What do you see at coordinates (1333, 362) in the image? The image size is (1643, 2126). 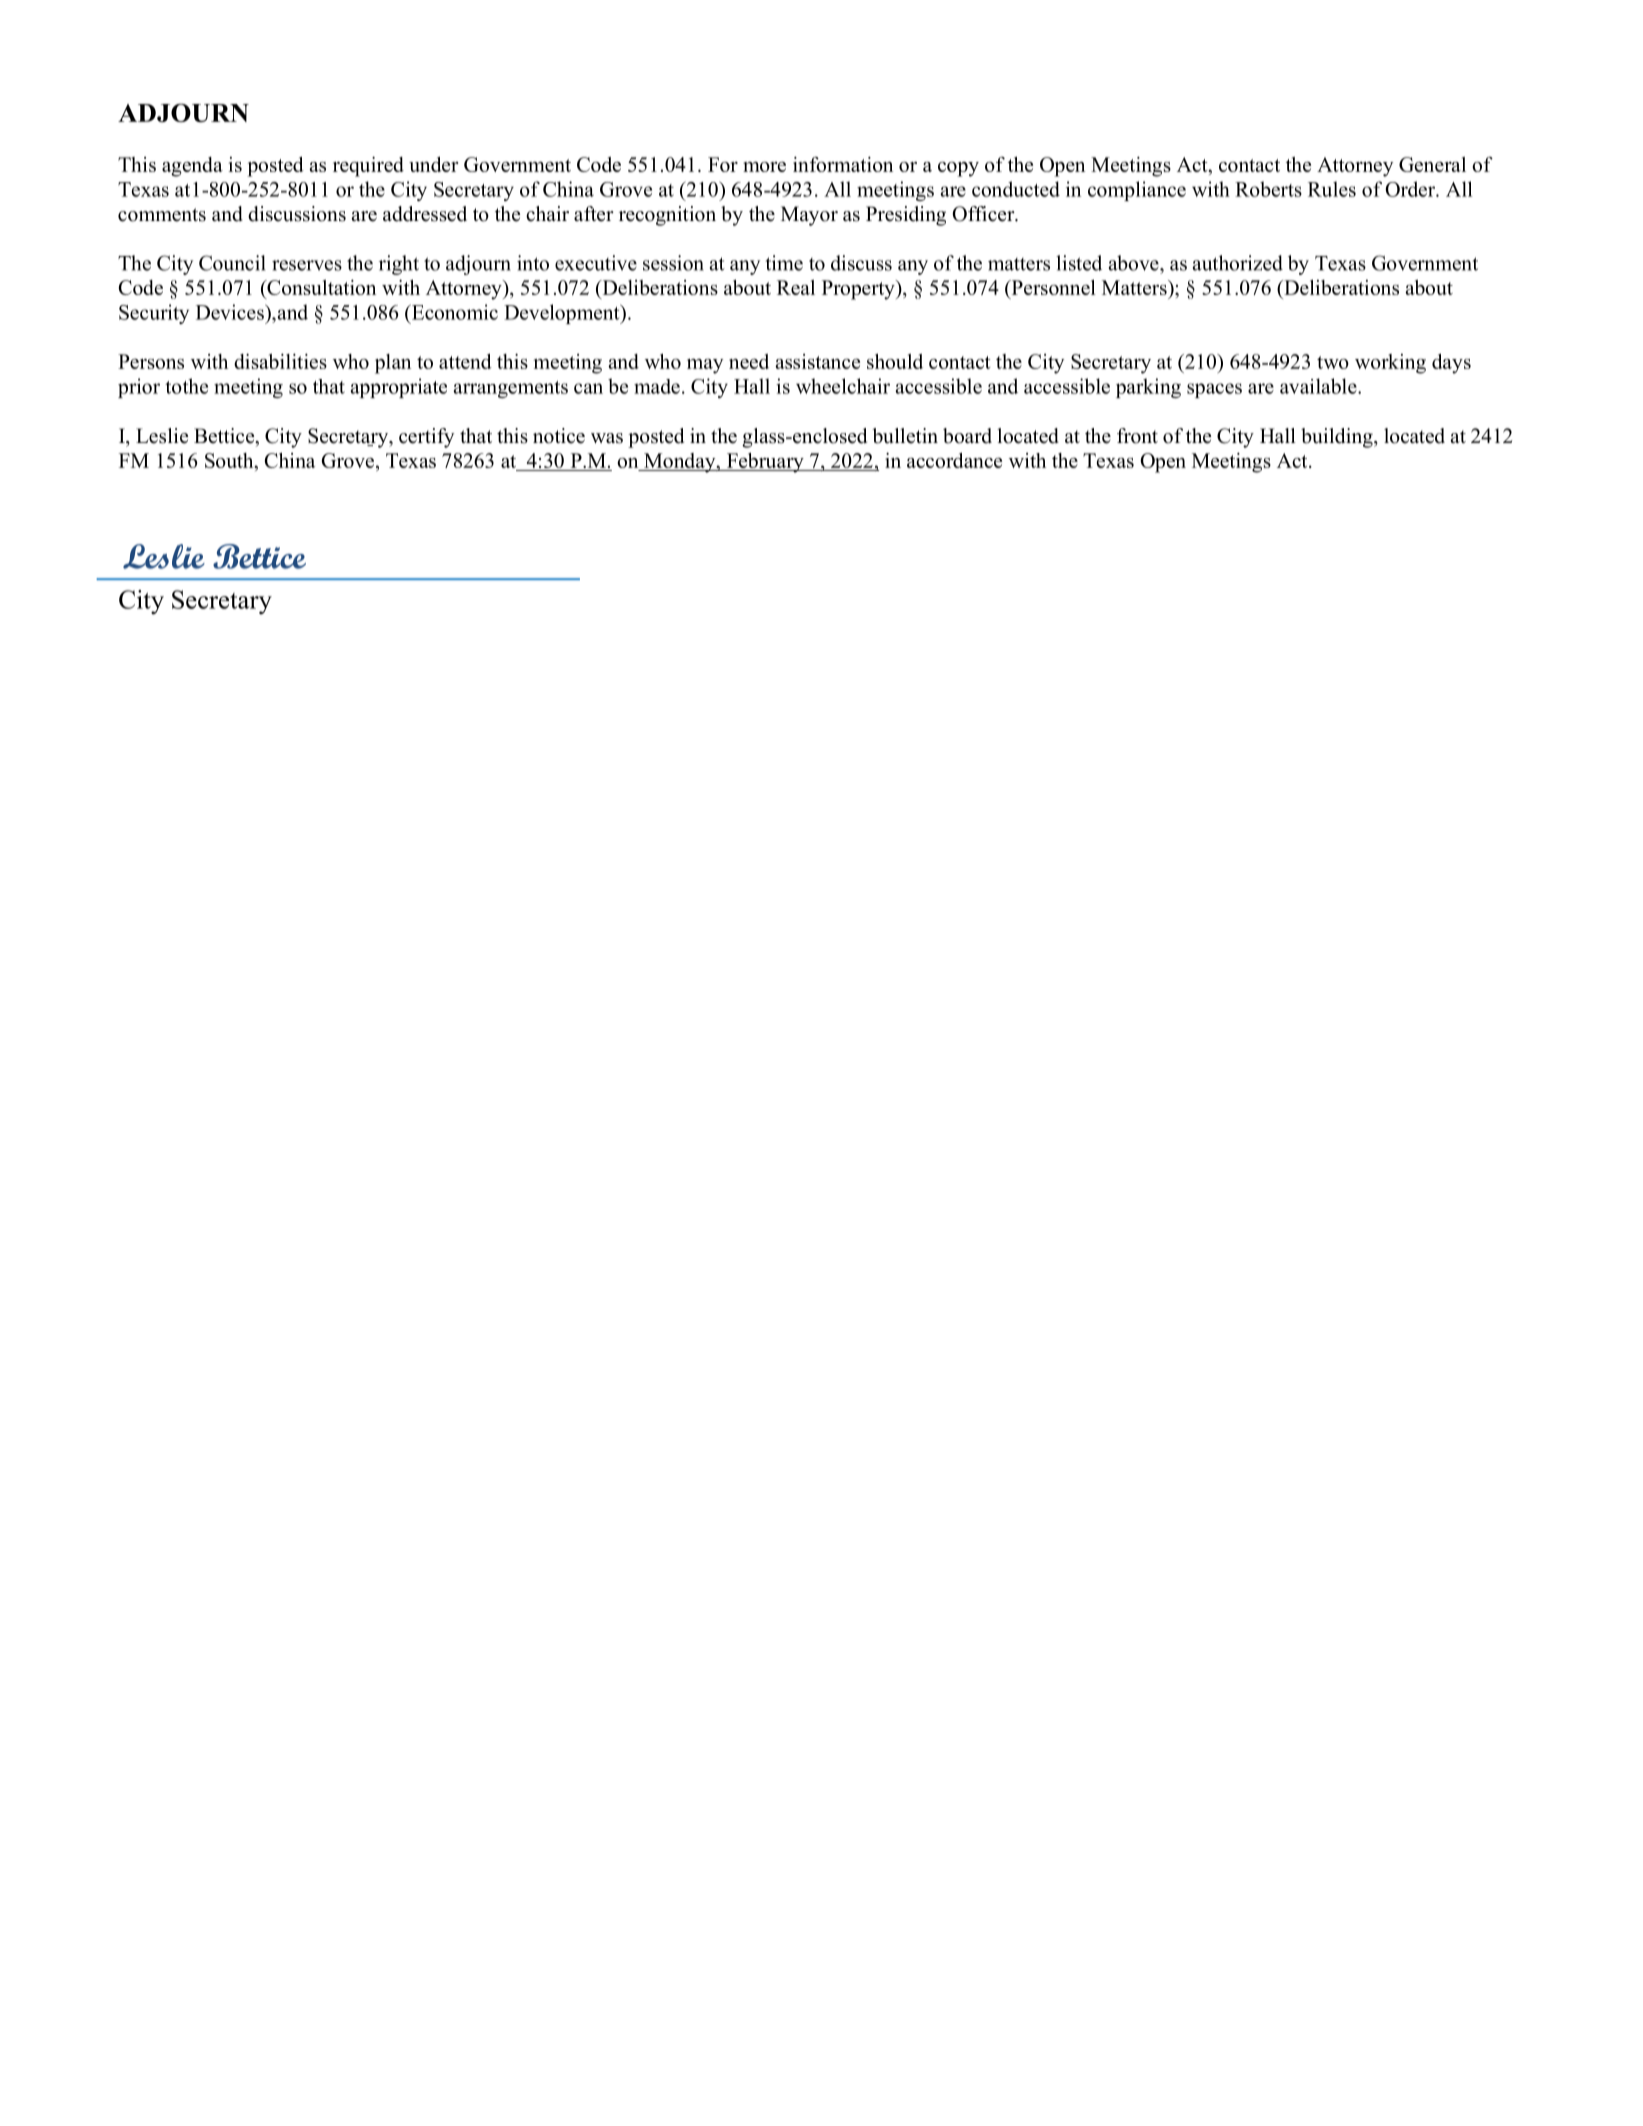 I see `two` at bounding box center [1333, 362].
